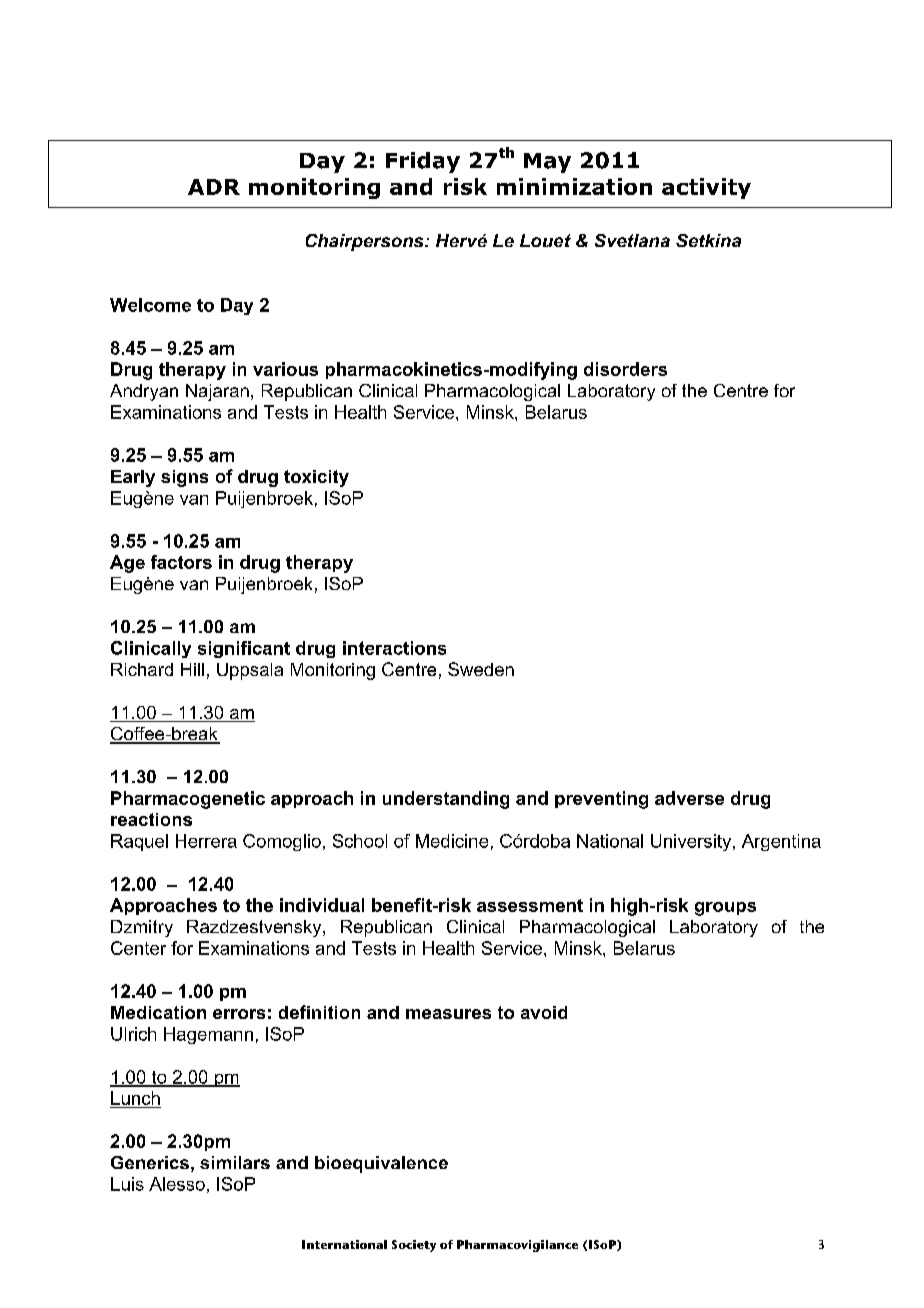  What do you see at coordinates (192, 669) in the page?
I see `Hill` at bounding box center [192, 669].
